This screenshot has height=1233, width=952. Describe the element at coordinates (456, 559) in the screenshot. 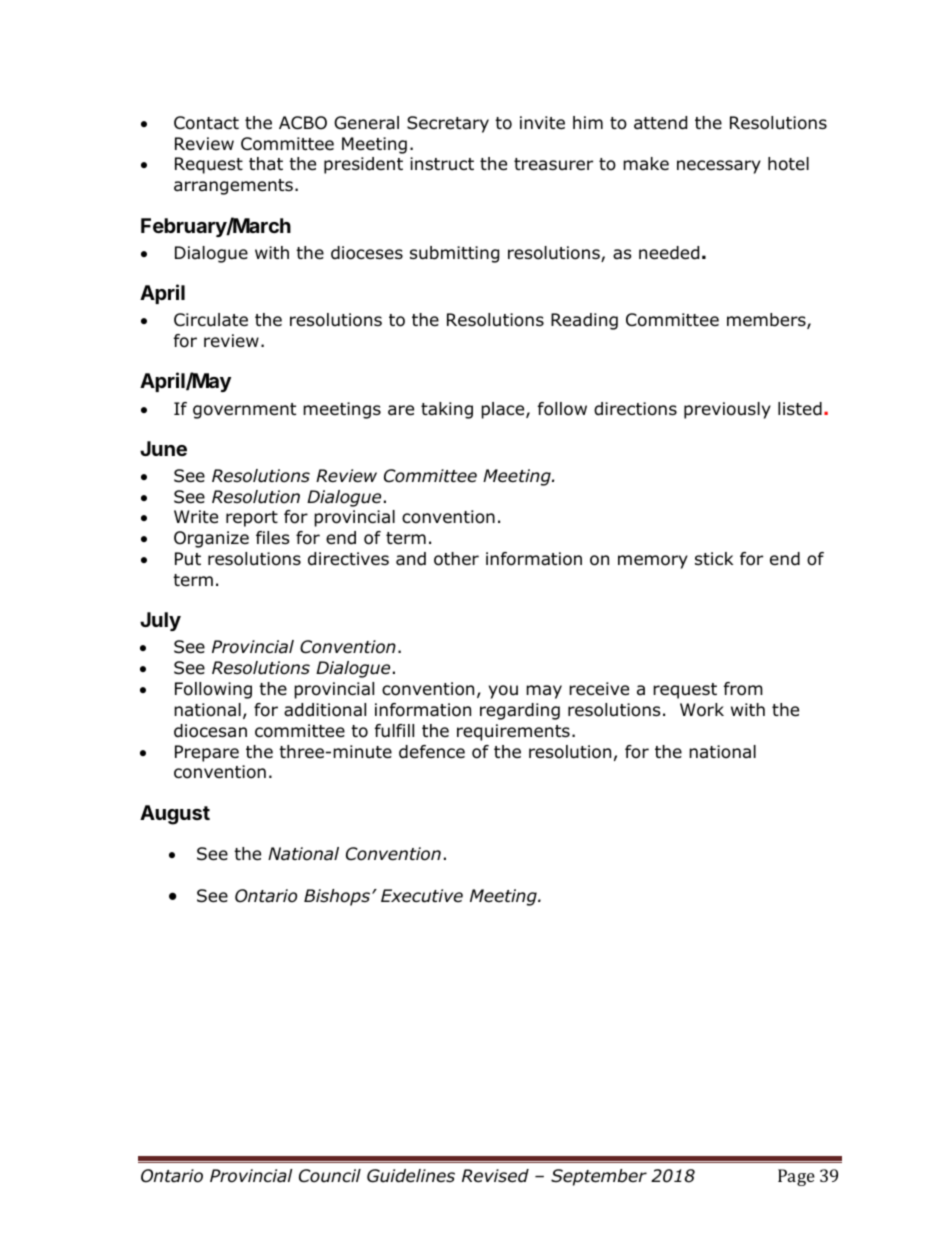

I see `other` at that location.
